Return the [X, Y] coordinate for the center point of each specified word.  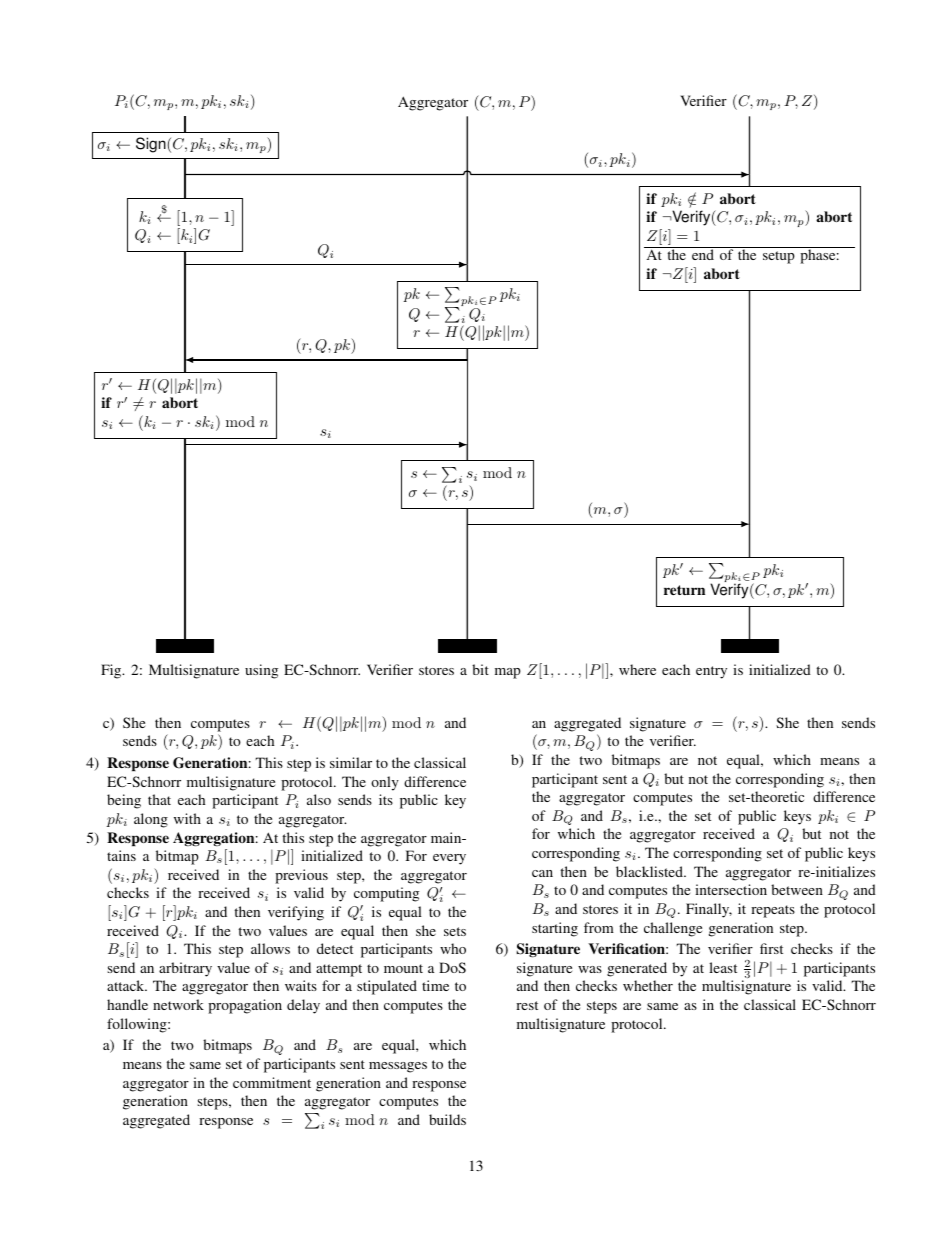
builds [447, 1119]
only [385, 783]
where [637, 669]
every [449, 859]
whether [648, 985]
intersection [731, 889]
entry [711, 672]
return [684, 590]
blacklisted [650, 871]
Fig [112, 671]
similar [351, 762]
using [261, 671]
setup [779, 257]
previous [301, 876]
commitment [272, 1082]
